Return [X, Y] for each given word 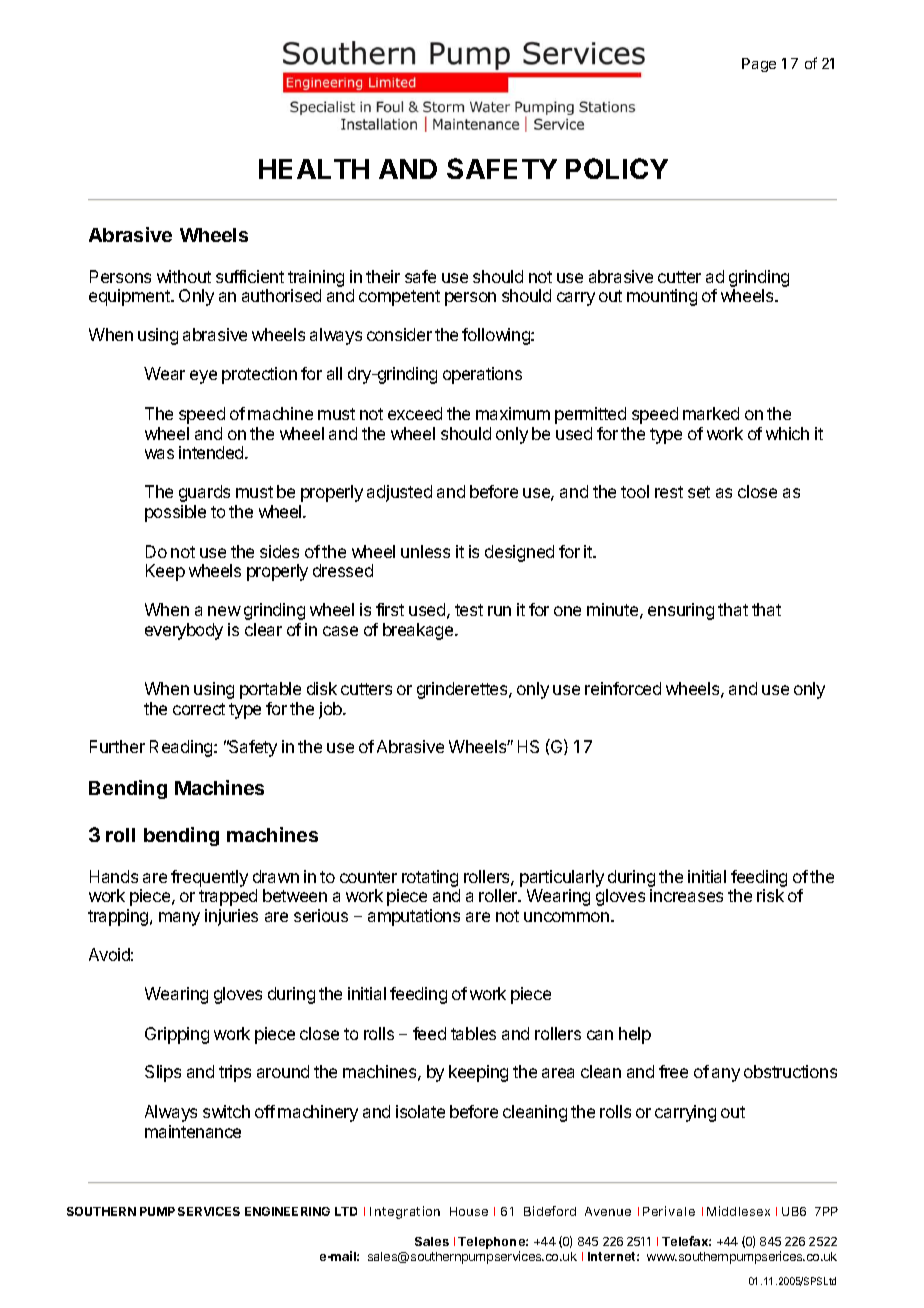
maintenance [193, 1131]
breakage [419, 631]
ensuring [681, 611]
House [469, 1211]
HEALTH [314, 169]
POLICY [617, 168]
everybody [184, 631]
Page [759, 65]
